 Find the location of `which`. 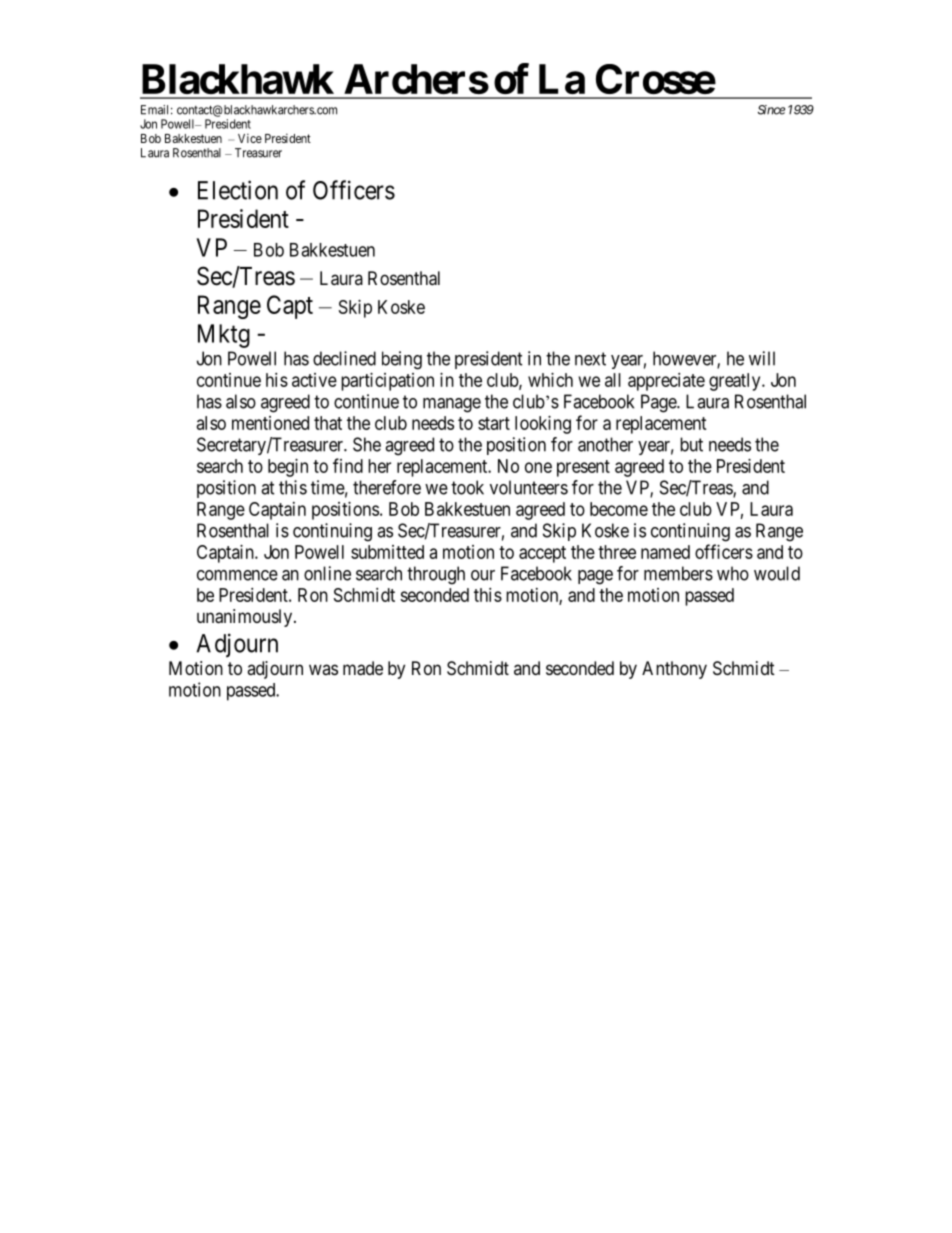

which is located at coordinates (550, 380).
